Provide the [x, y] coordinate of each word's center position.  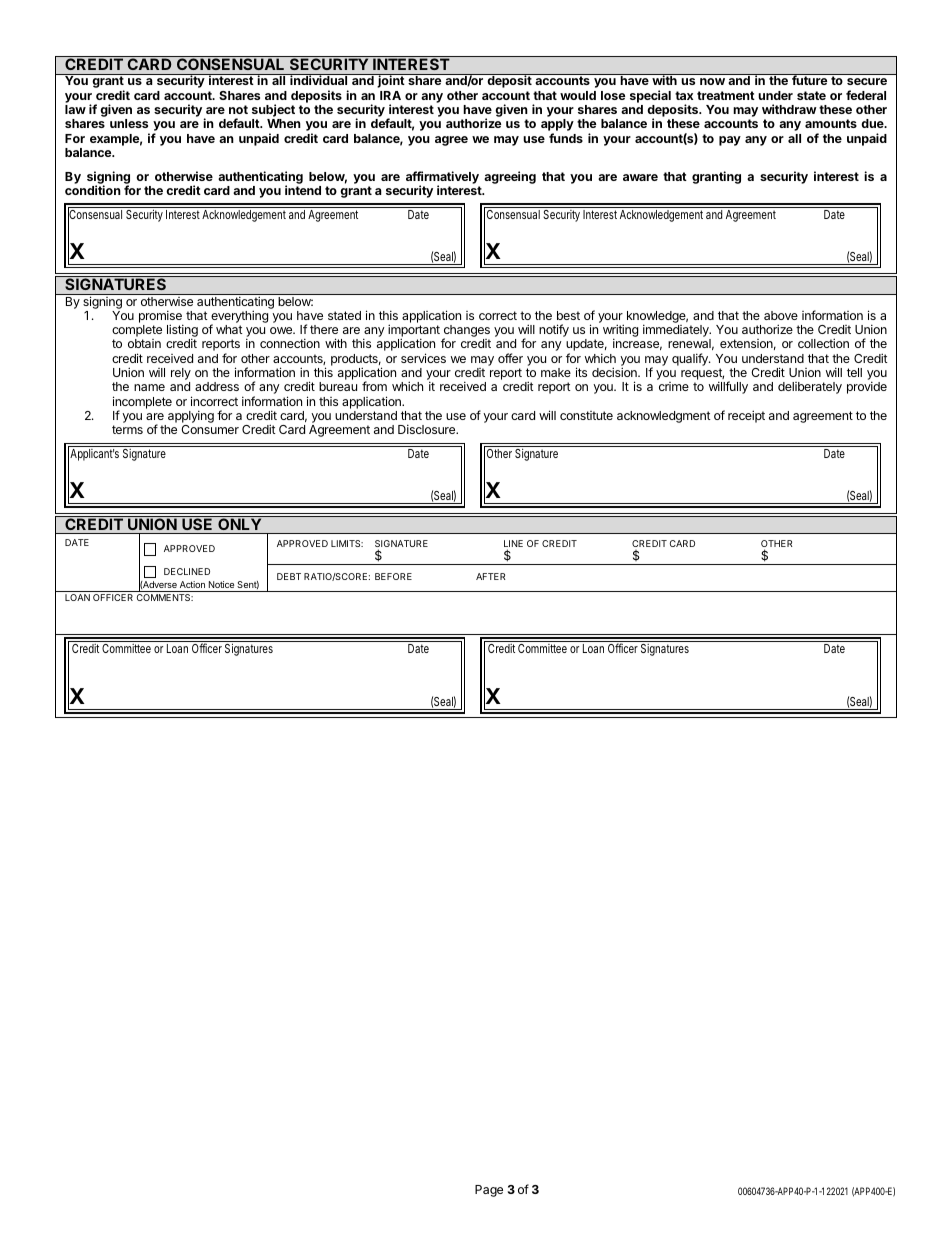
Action [192, 584]
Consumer [210, 429]
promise [161, 317]
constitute [586, 415]
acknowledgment [664, 417]
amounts [831, 123]
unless [129, 123]
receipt [746, 416]
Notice [221, 584]
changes [466, 332]
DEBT [289, 576]
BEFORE [393, 576]
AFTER [491, 576]
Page [489, 1191]
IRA [390, 95]
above [781, 315]
